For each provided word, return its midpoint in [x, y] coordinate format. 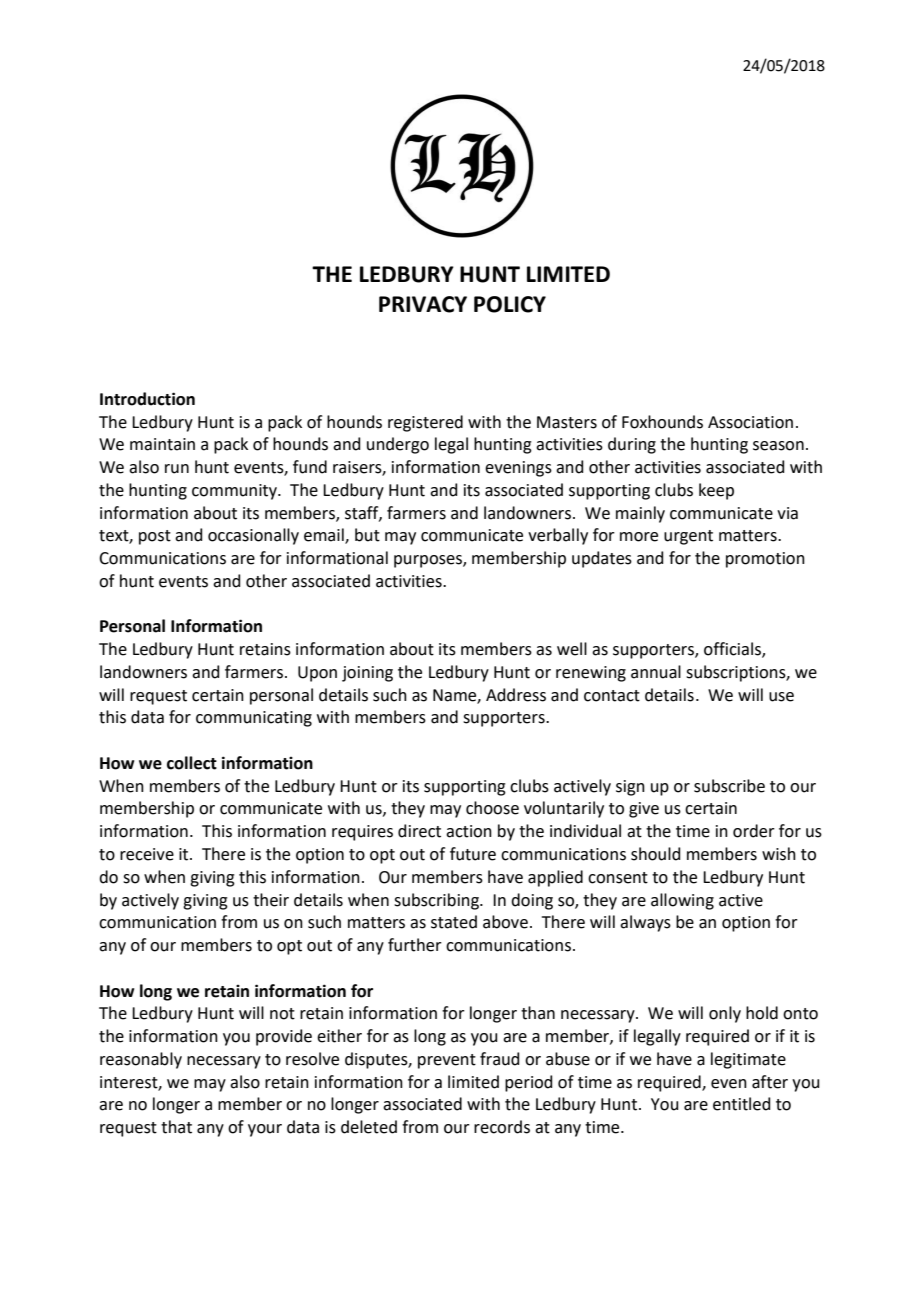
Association [750, 422]
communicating [254, 719]
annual [656, 672]
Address [516, 695]
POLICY [510, 304]
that [176, 1127]
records [502, 1127]
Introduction [147, 399]
